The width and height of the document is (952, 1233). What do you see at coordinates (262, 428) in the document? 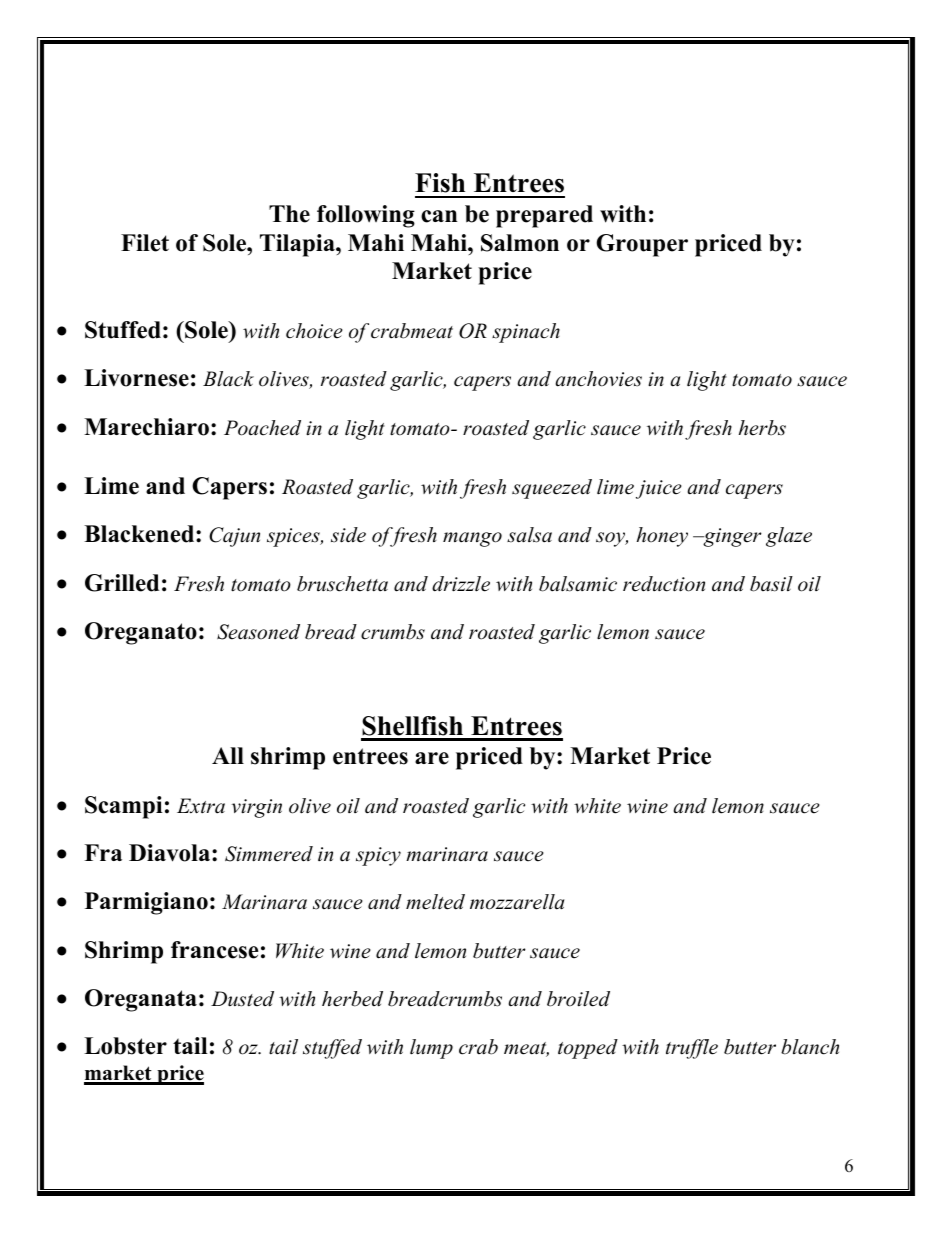
I see `Poached` at bounding box center [262, 428].
